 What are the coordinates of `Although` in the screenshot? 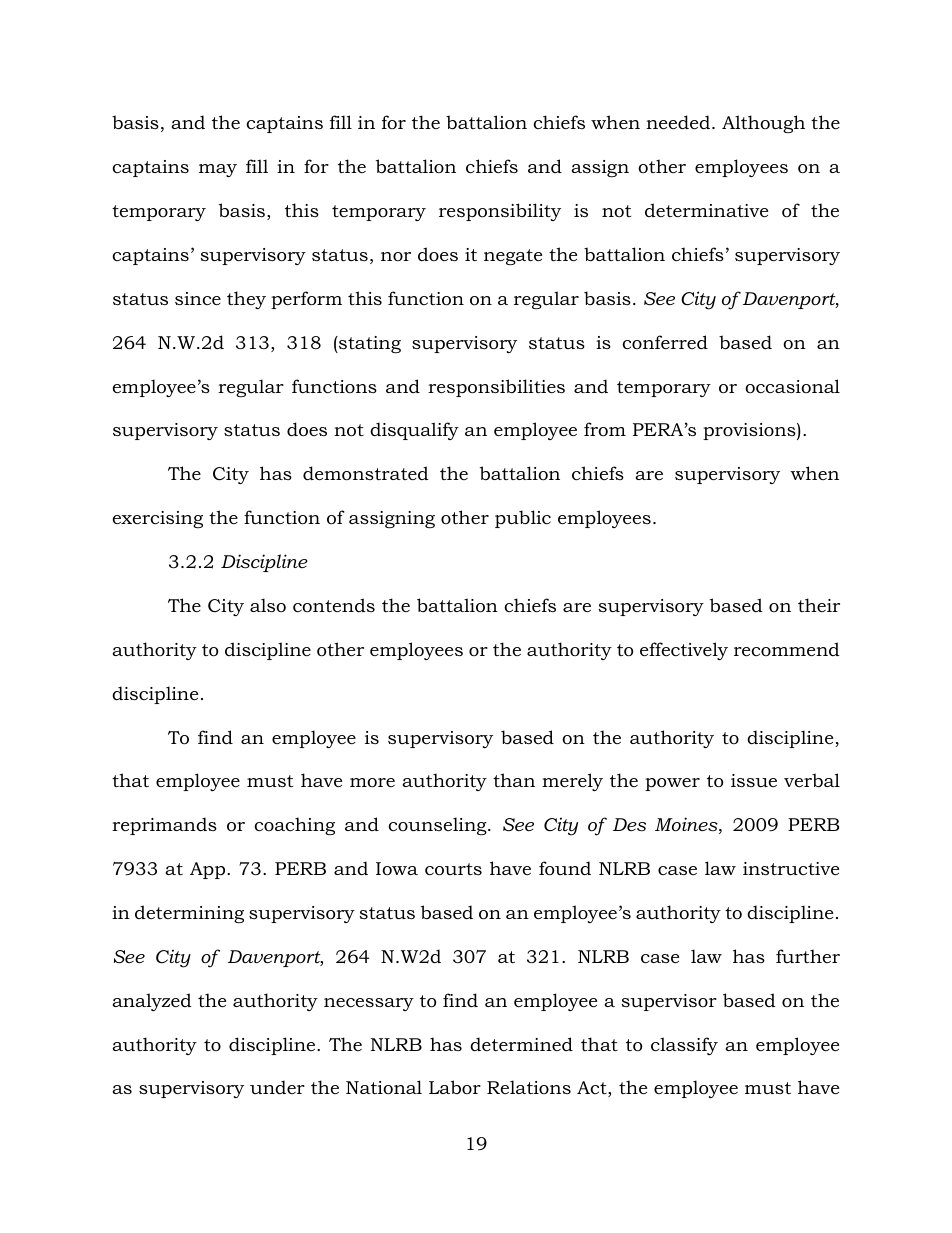 It's located at (763, 124).
